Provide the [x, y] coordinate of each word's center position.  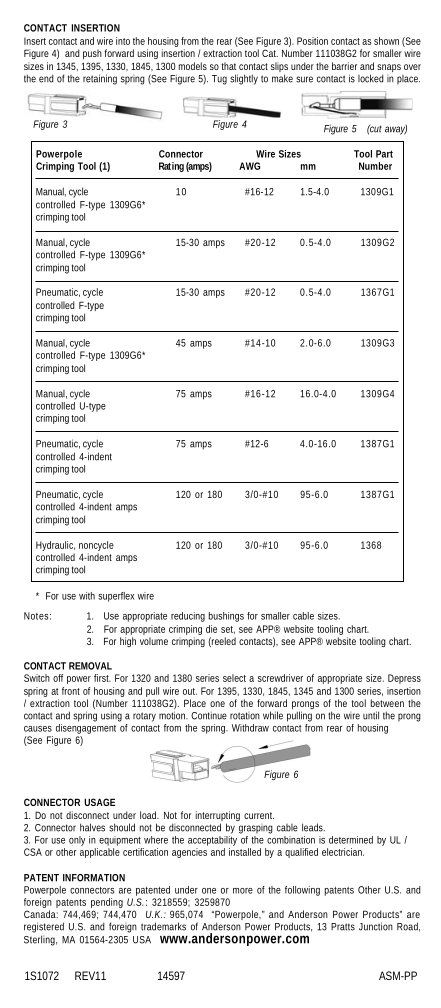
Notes [36, 616]
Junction [376, 926]
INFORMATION [94, 878]
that [228, 66]
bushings [226, 617]
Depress [404, 679]
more [243, 891]
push [92, 54]
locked [371, 78]
